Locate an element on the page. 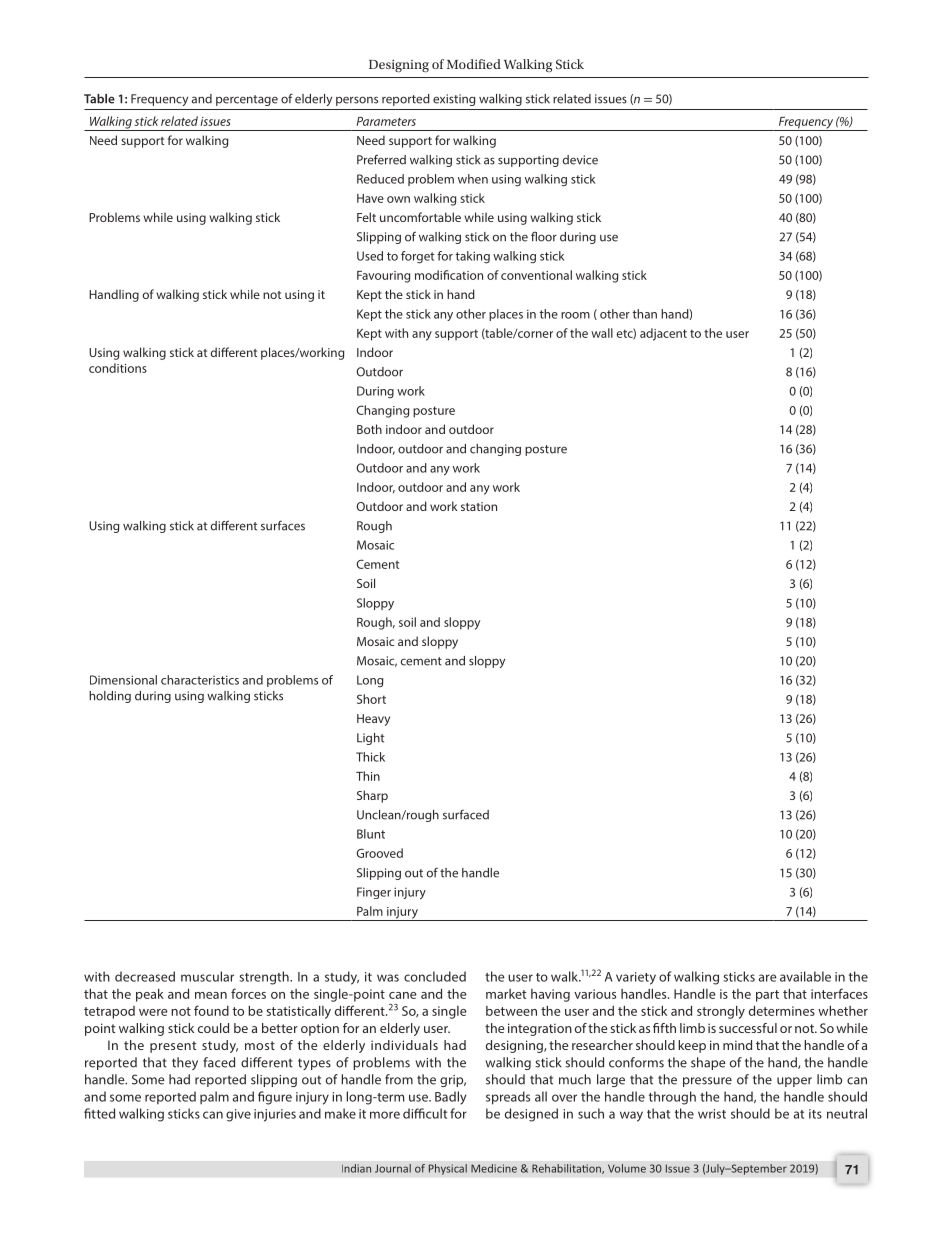 This image has width=952, height=1233. Medicine is located at coordinates (494, 1168).
